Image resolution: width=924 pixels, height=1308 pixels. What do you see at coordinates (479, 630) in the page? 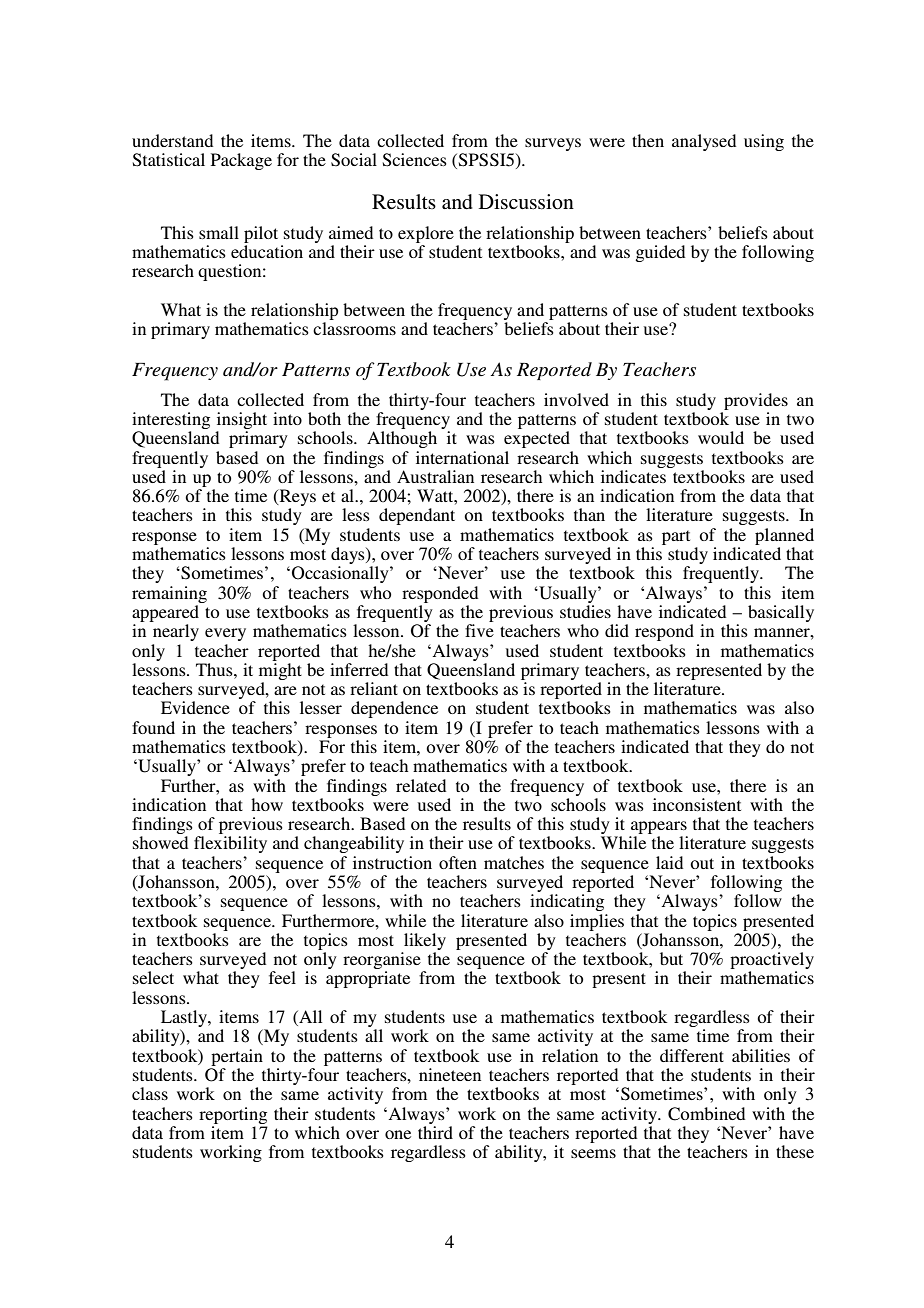
I see `five` at bounding box center [479, 630].
